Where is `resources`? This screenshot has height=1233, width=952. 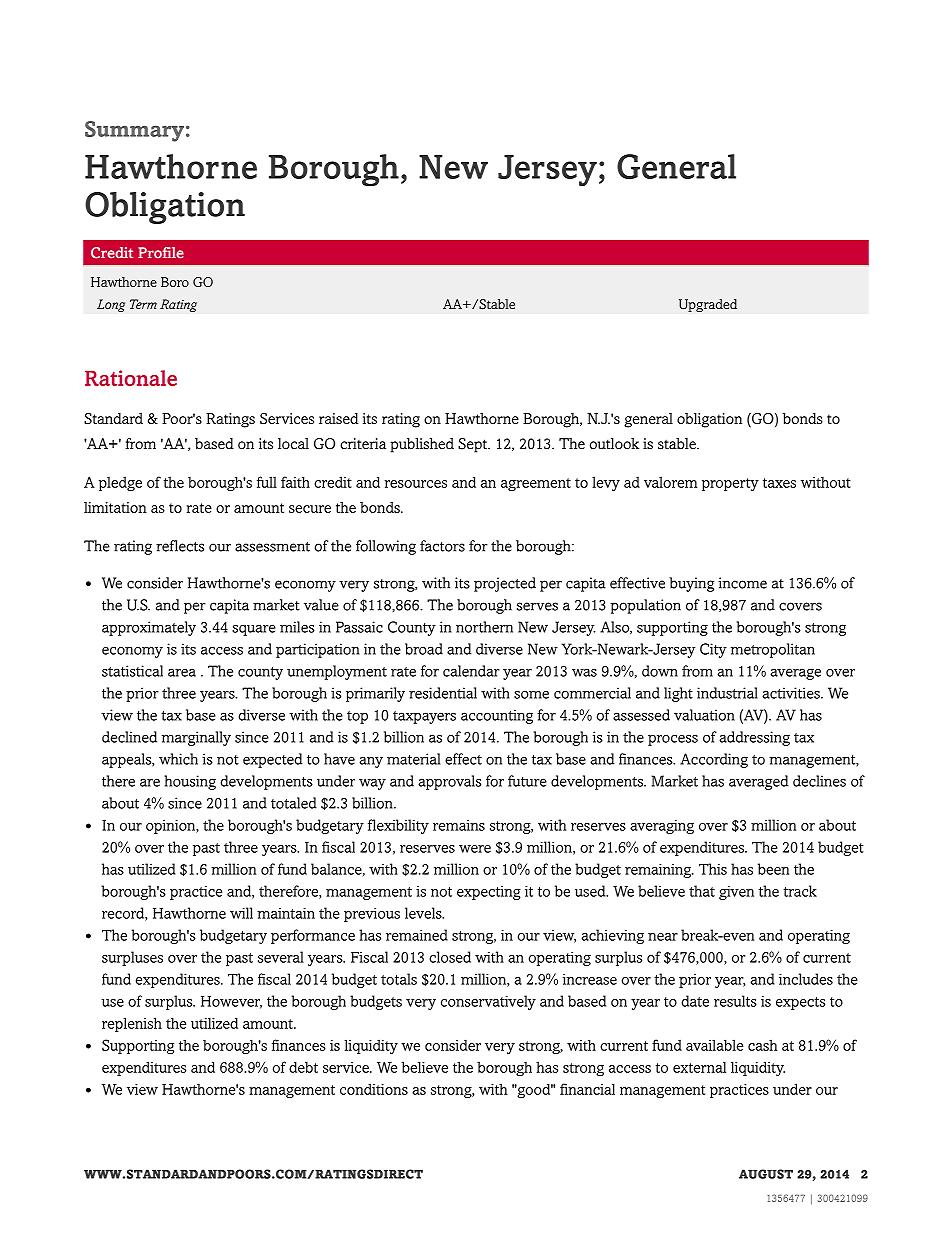
resources is located at coordinates (416, 484).
